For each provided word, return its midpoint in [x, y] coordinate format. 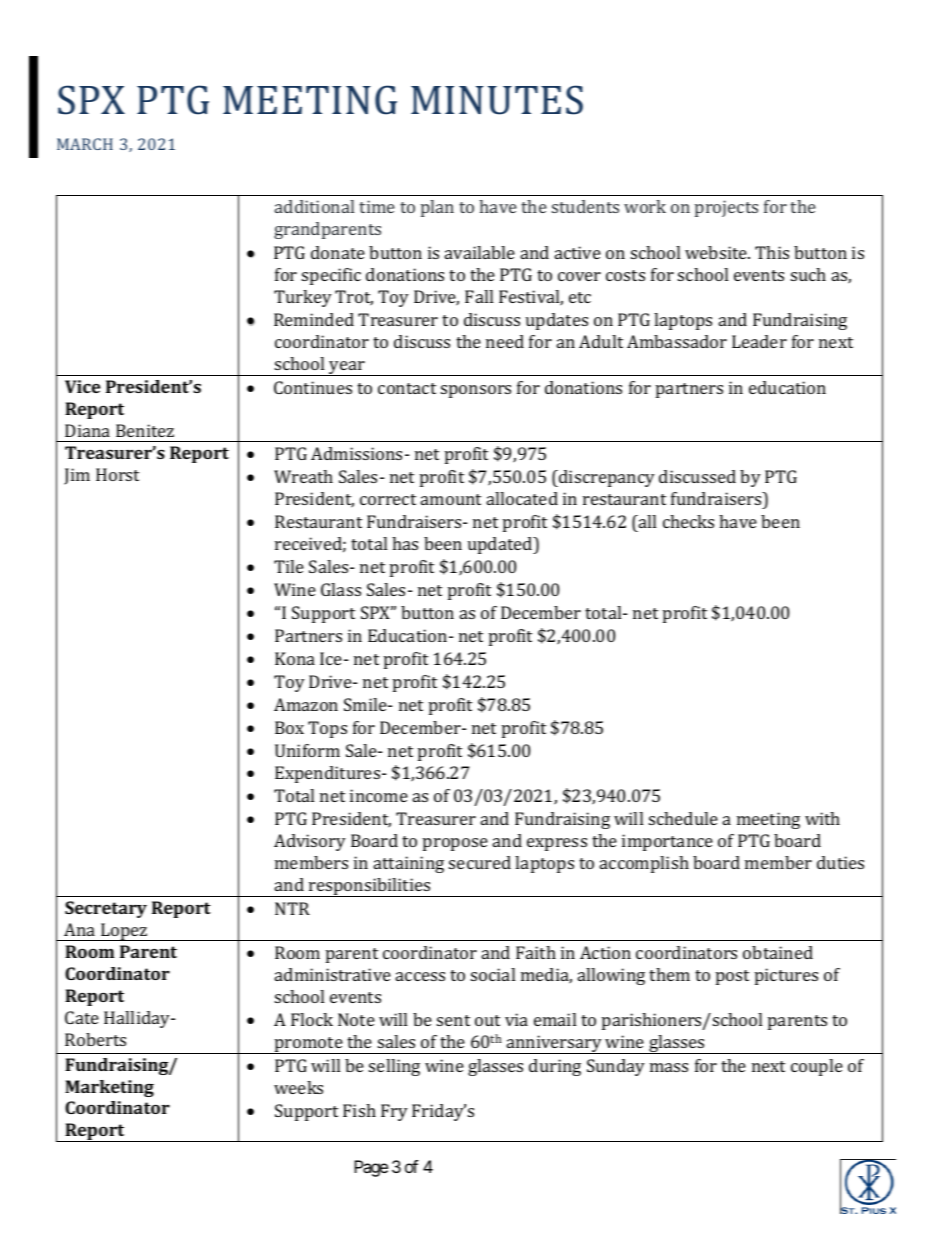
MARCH [85, 144]
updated [501, 545]
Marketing [109, 1088]
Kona [295, 658]
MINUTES [497, 100]
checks [688, 521]
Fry [394, 1112]
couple [817, 1067]
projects [726, 208]
